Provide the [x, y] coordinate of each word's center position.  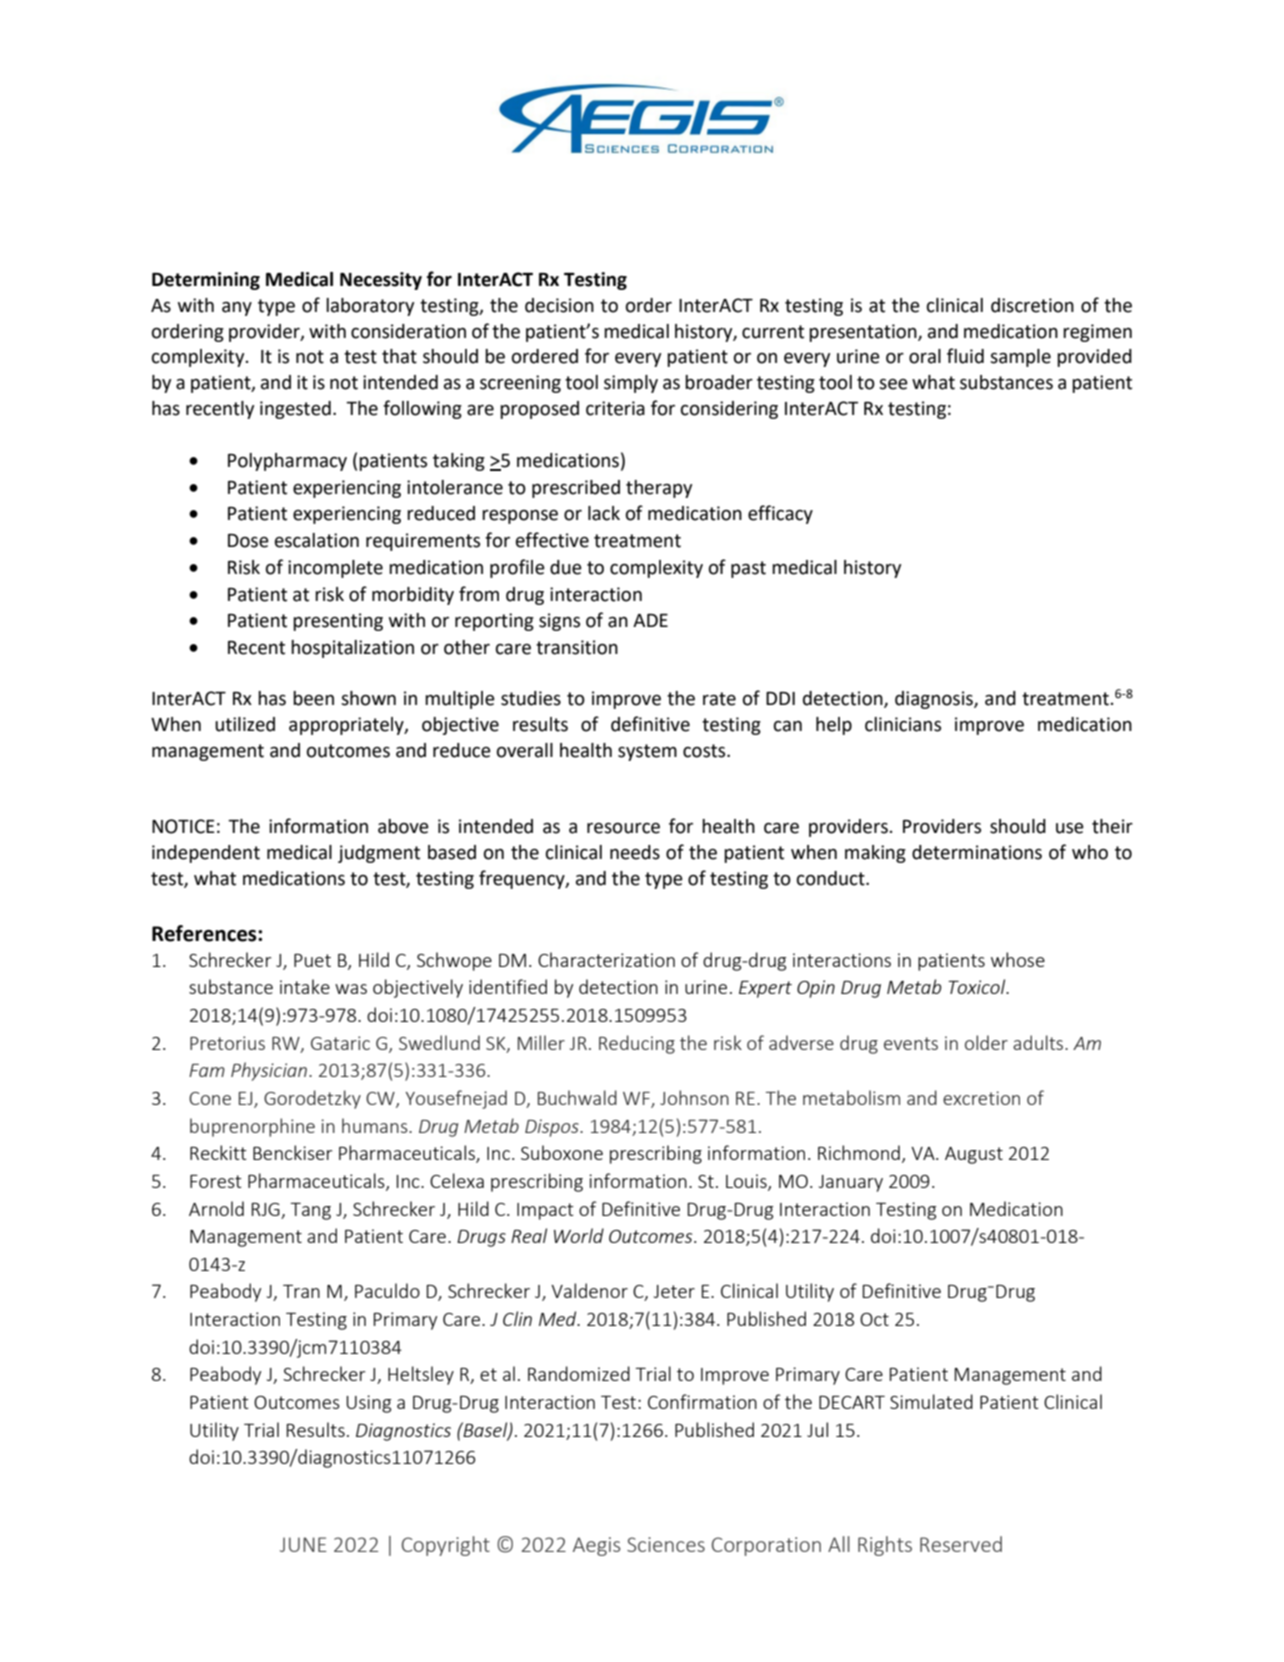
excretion [981, 1098]
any [237, 309]
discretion [1032, 305]
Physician [269, 1071]
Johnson [694, 1097]
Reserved [961, 1544]
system [647, 752]
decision [559, 305]
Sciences [666, 1544]
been [313, 698]
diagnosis [935, 700]
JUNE [303, 1544]
